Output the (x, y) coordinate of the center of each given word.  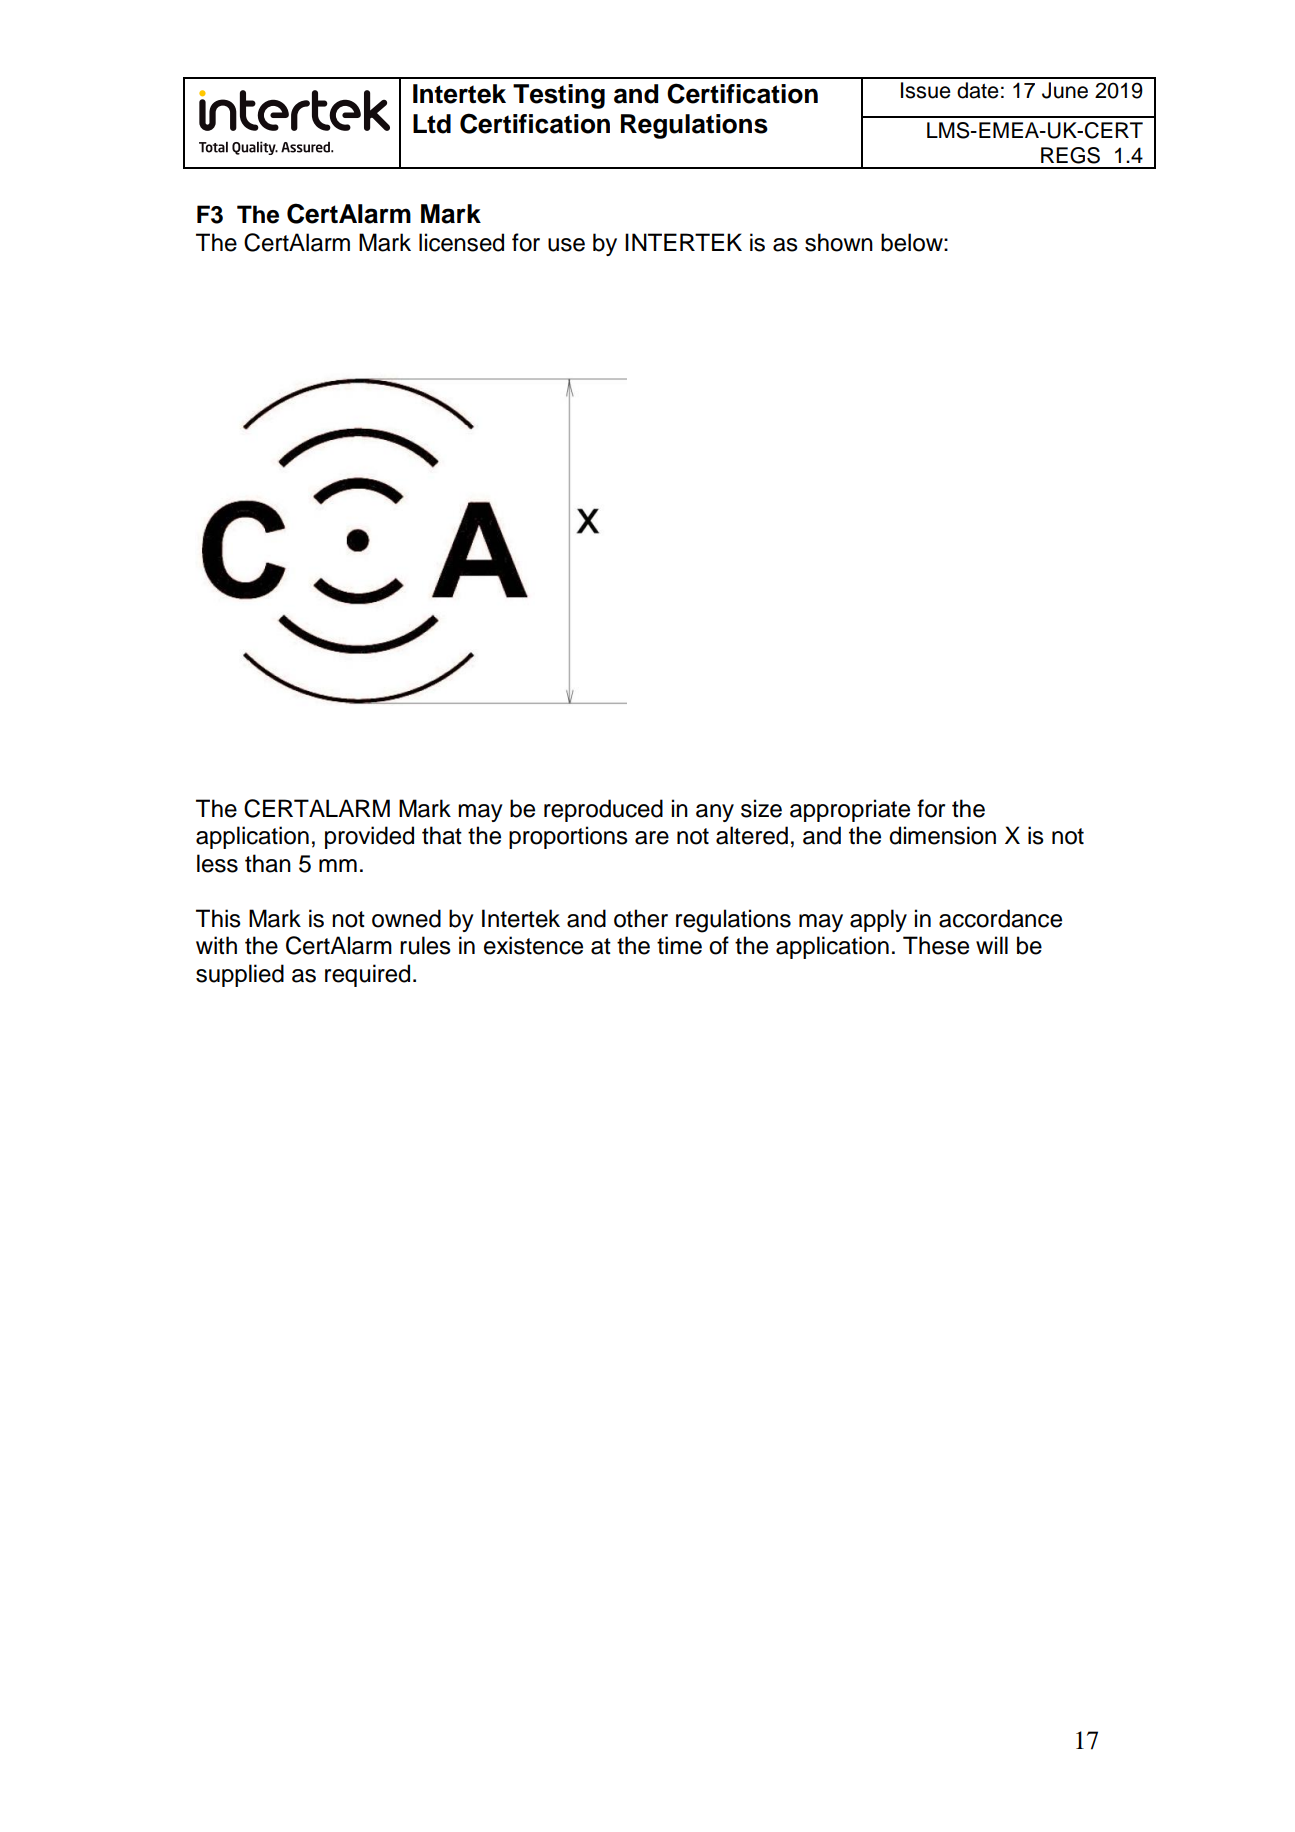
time (679, 945)
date (978, 90)
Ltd (432, 124)
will (992, 945)
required (367, 975)
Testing (559, 96)
